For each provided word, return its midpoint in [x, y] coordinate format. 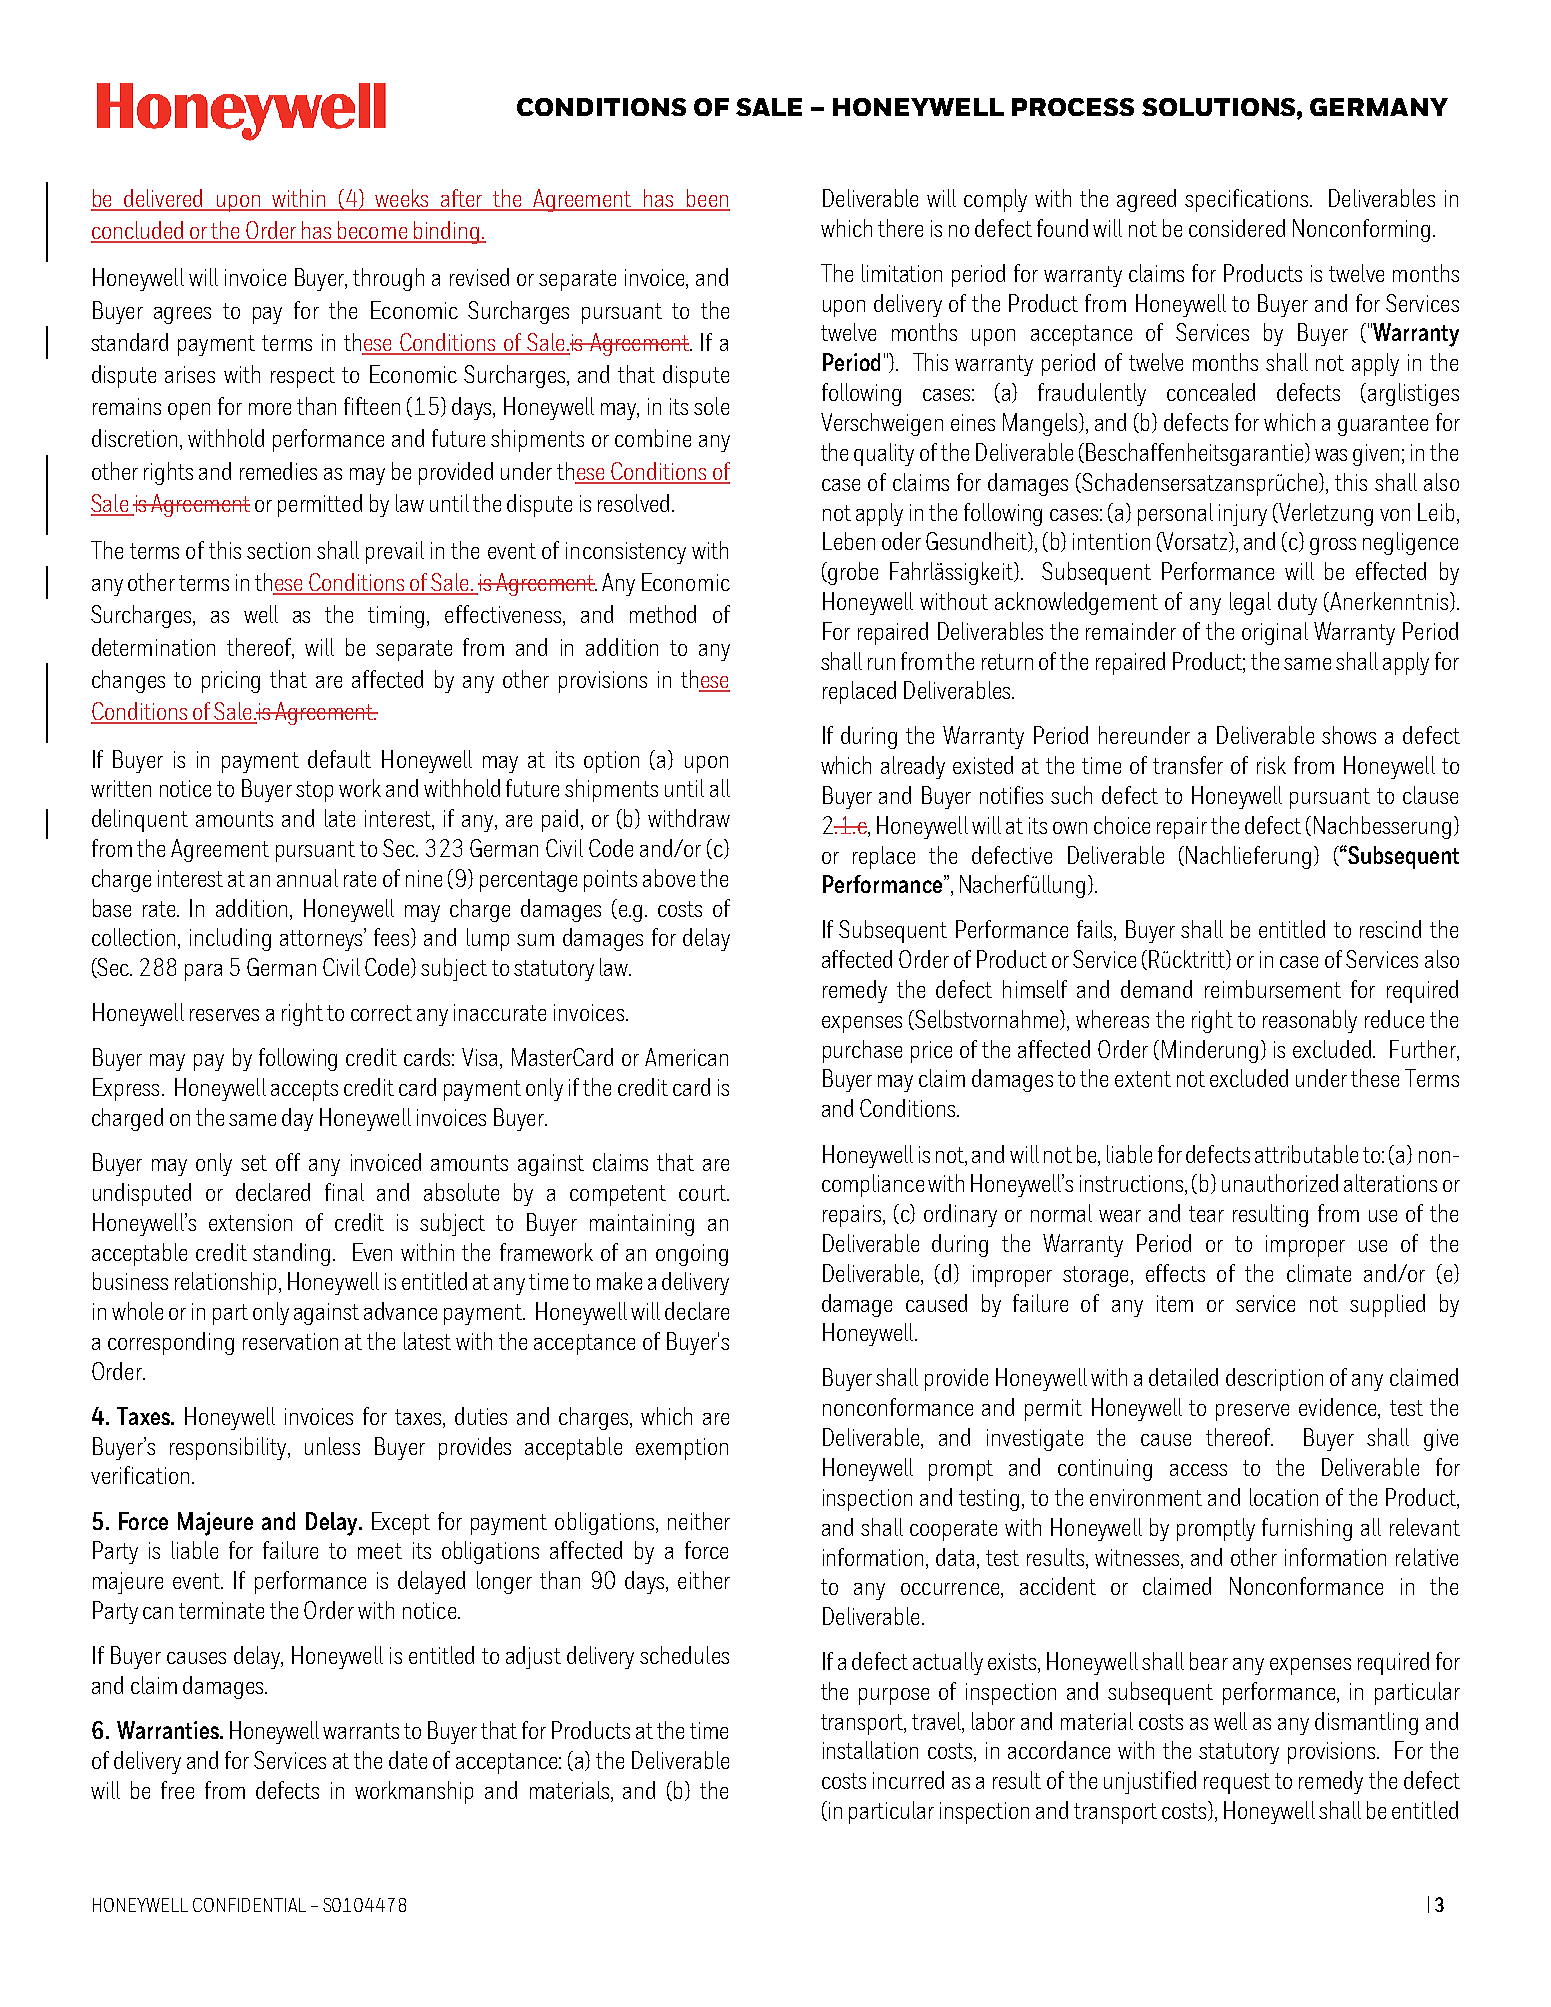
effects [1175, 1273]
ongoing [692, 1255]
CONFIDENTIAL [249, 1905]
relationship [227, 1283]
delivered [164, 199]
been [707, 199]
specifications [1248, 200]
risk [1271, 765]
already [913, 767]
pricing [231, 682]
